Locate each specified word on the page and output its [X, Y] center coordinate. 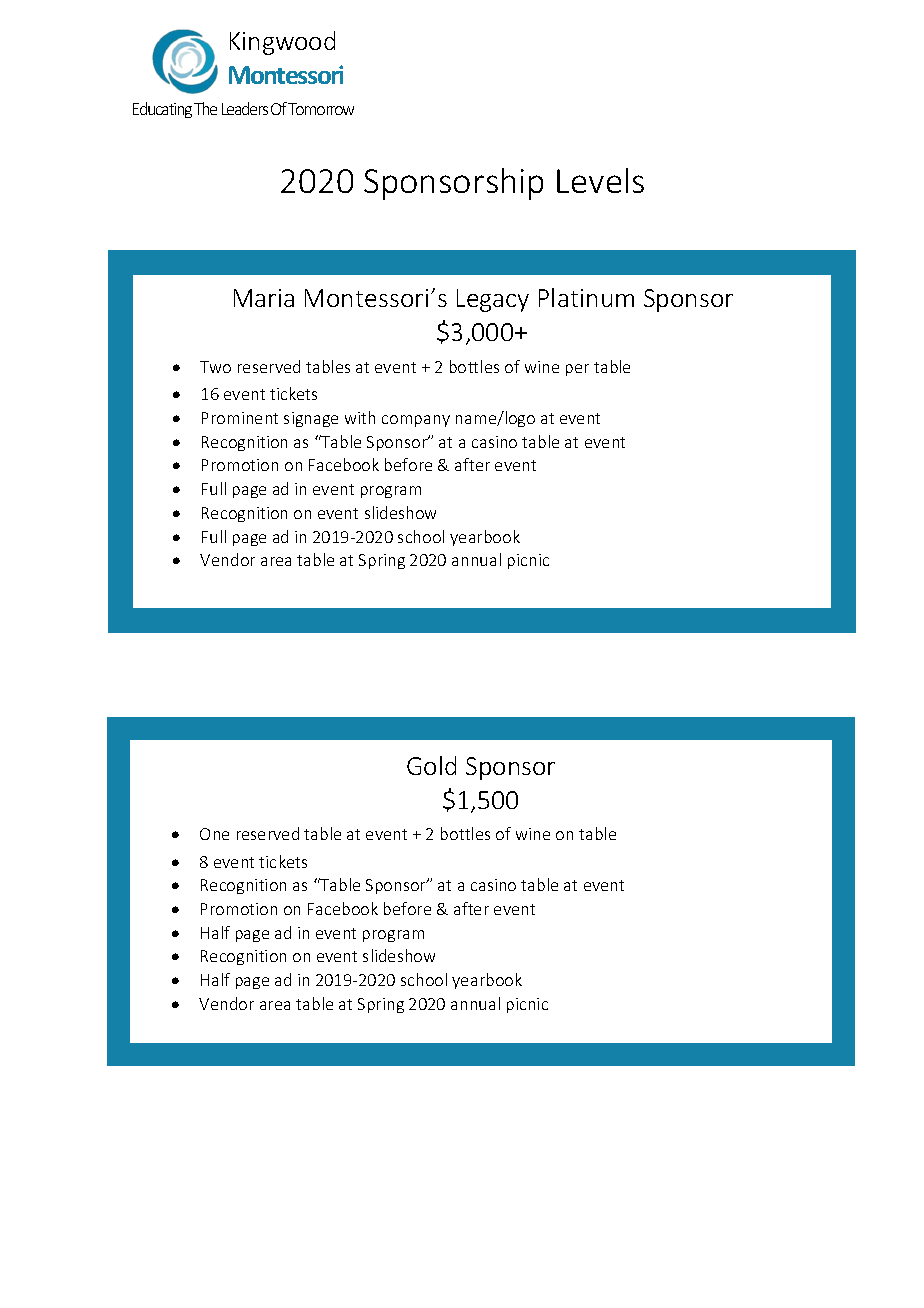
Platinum [586, 297]
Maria [264, 298]
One [214, 834]
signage [311, 419]
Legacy [493, 300]
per [577, 370]
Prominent [240, 418]
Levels [600, 180]
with [360, 417]
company [416, 421]
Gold [431, 765]
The [205, 108]
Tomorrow [321, 109]
